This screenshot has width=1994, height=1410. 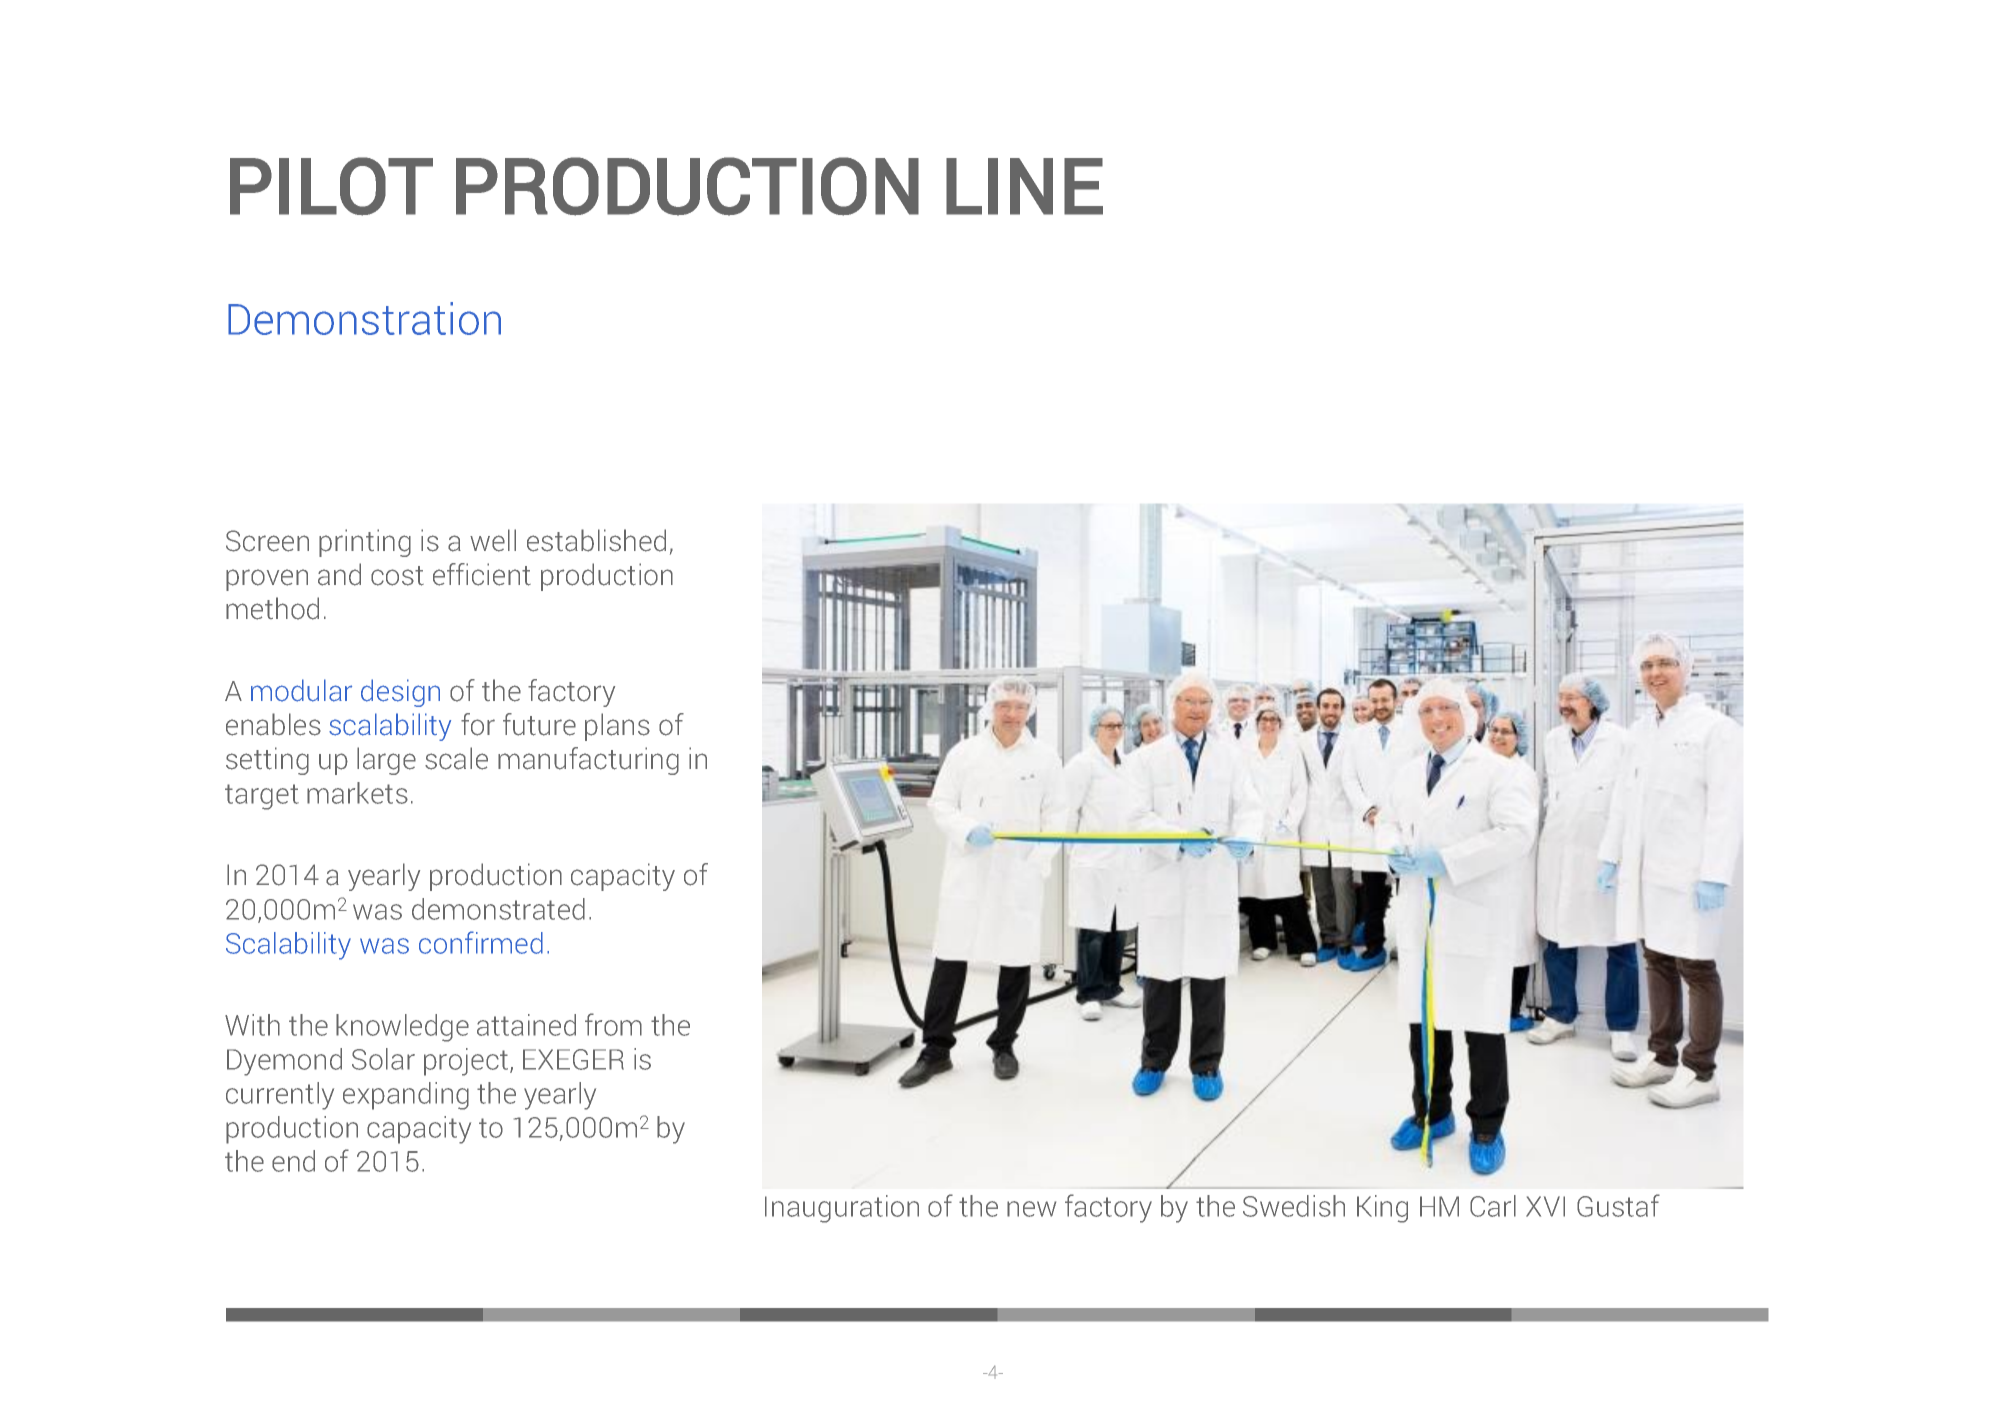 I want to click on manufacturing, so click(x=588, y=761).
